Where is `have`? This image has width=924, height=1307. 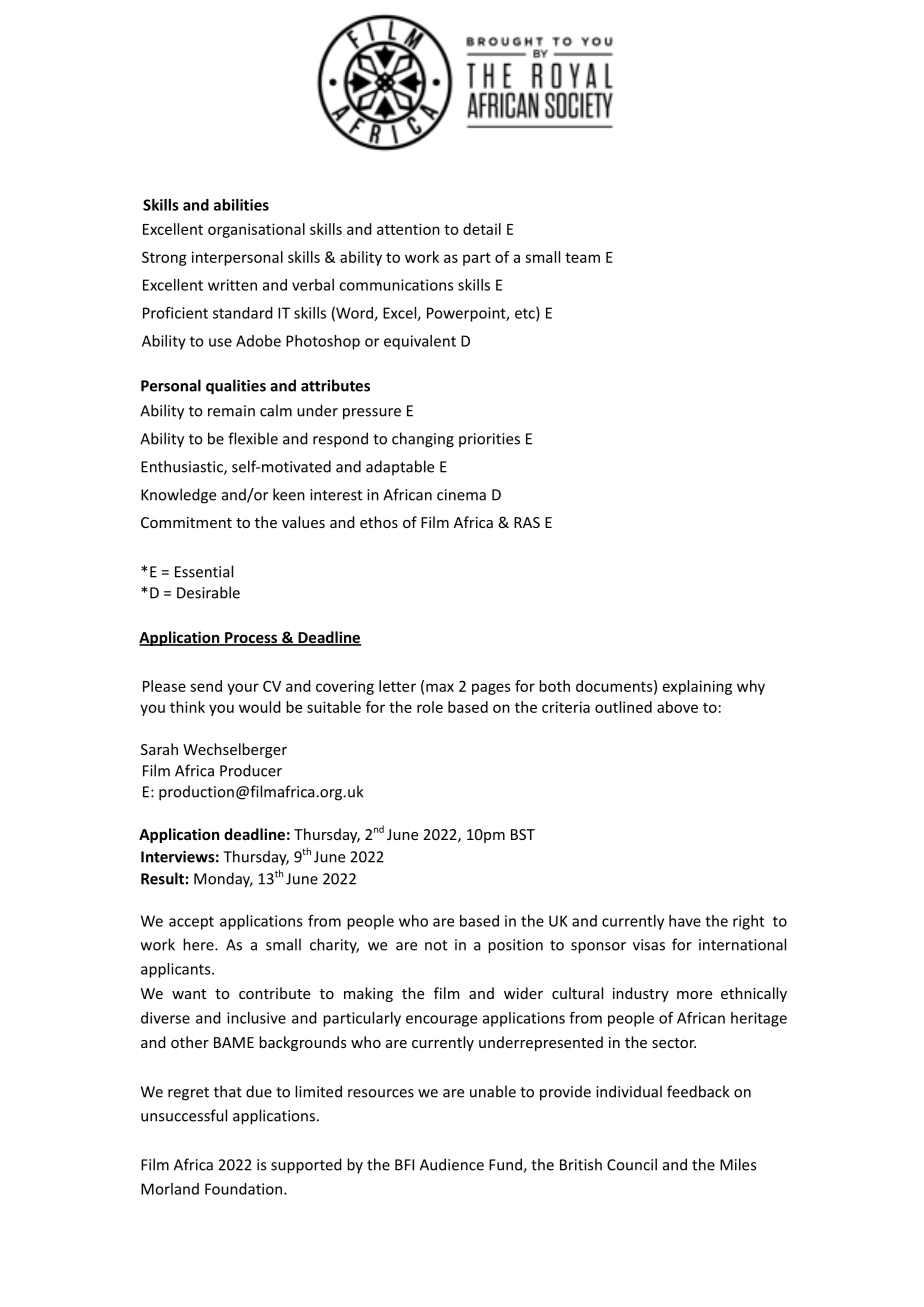 have is located at coordinates (685, 921).
